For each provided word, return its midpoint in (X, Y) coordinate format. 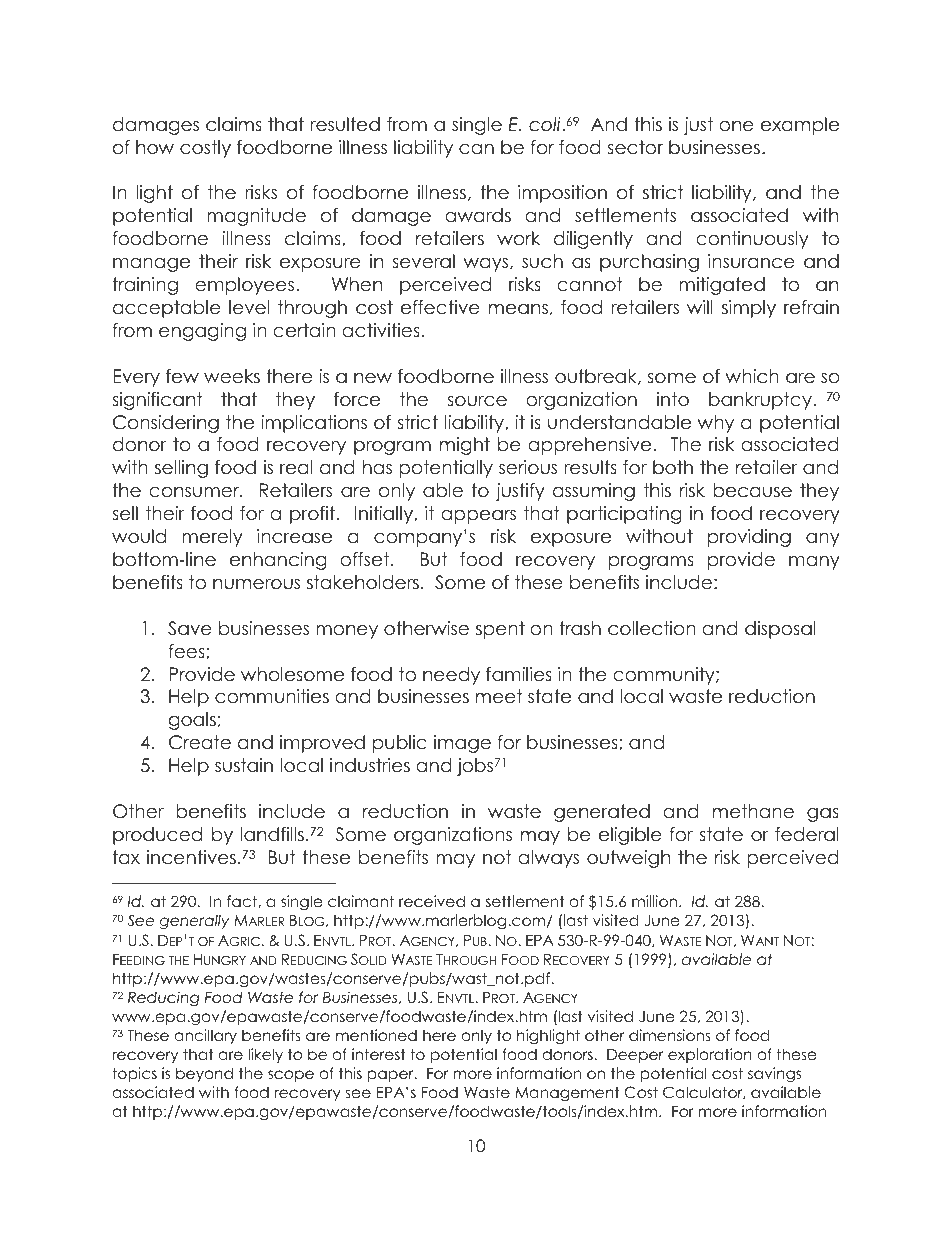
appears (478, 517)
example (800, 126)
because (752, 490)
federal (807, 834)
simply (749, 309)
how (155, 147)
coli (545, 124)
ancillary (206, 1036)
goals (192, 721)
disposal (780, 630)
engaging (202, 332)
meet (499, 696)
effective (440, 307)
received (432, 901)
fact (243, 901)
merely (212, 538)
